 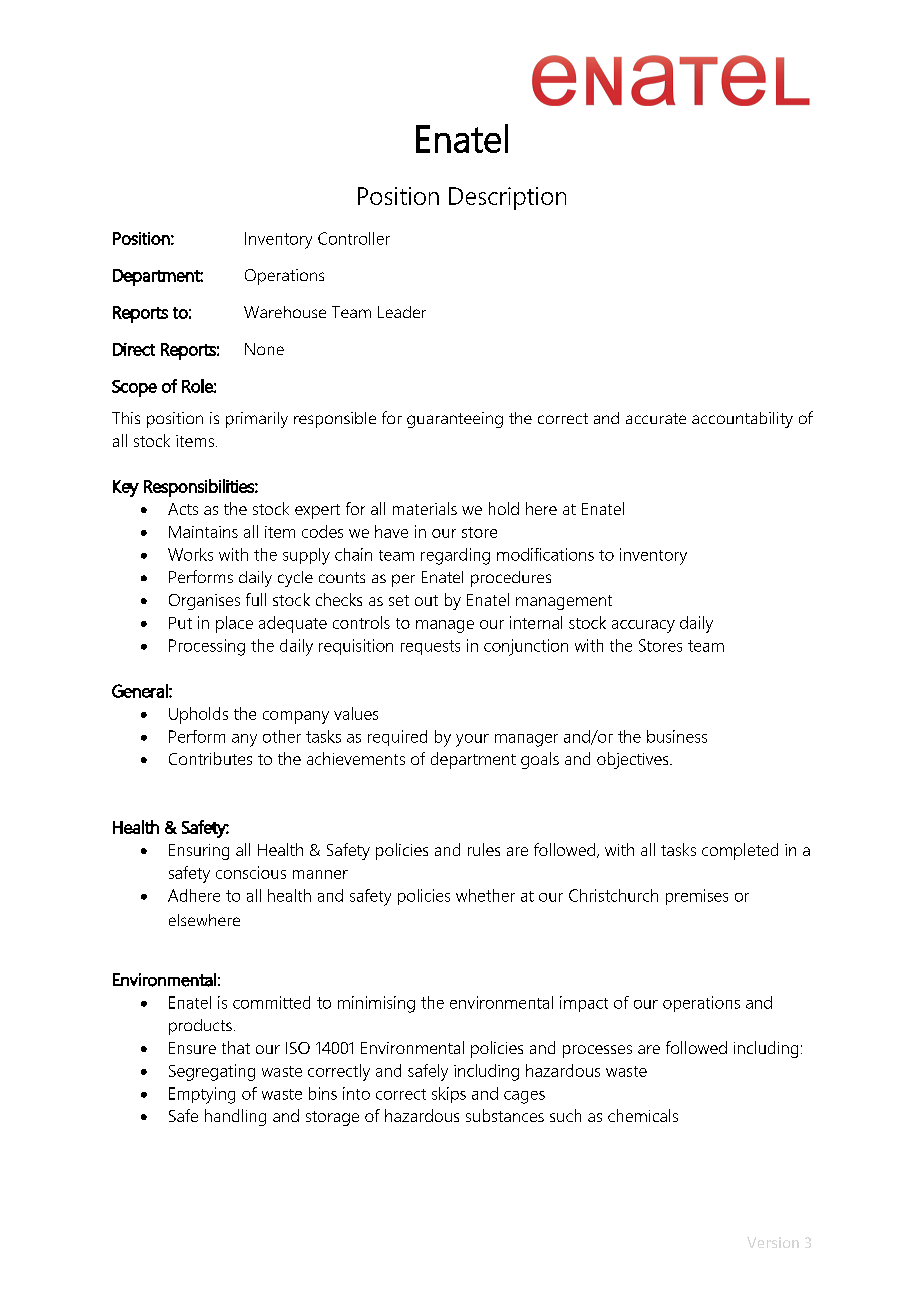 I want to click on objectives, so click(x=634, y=760).
